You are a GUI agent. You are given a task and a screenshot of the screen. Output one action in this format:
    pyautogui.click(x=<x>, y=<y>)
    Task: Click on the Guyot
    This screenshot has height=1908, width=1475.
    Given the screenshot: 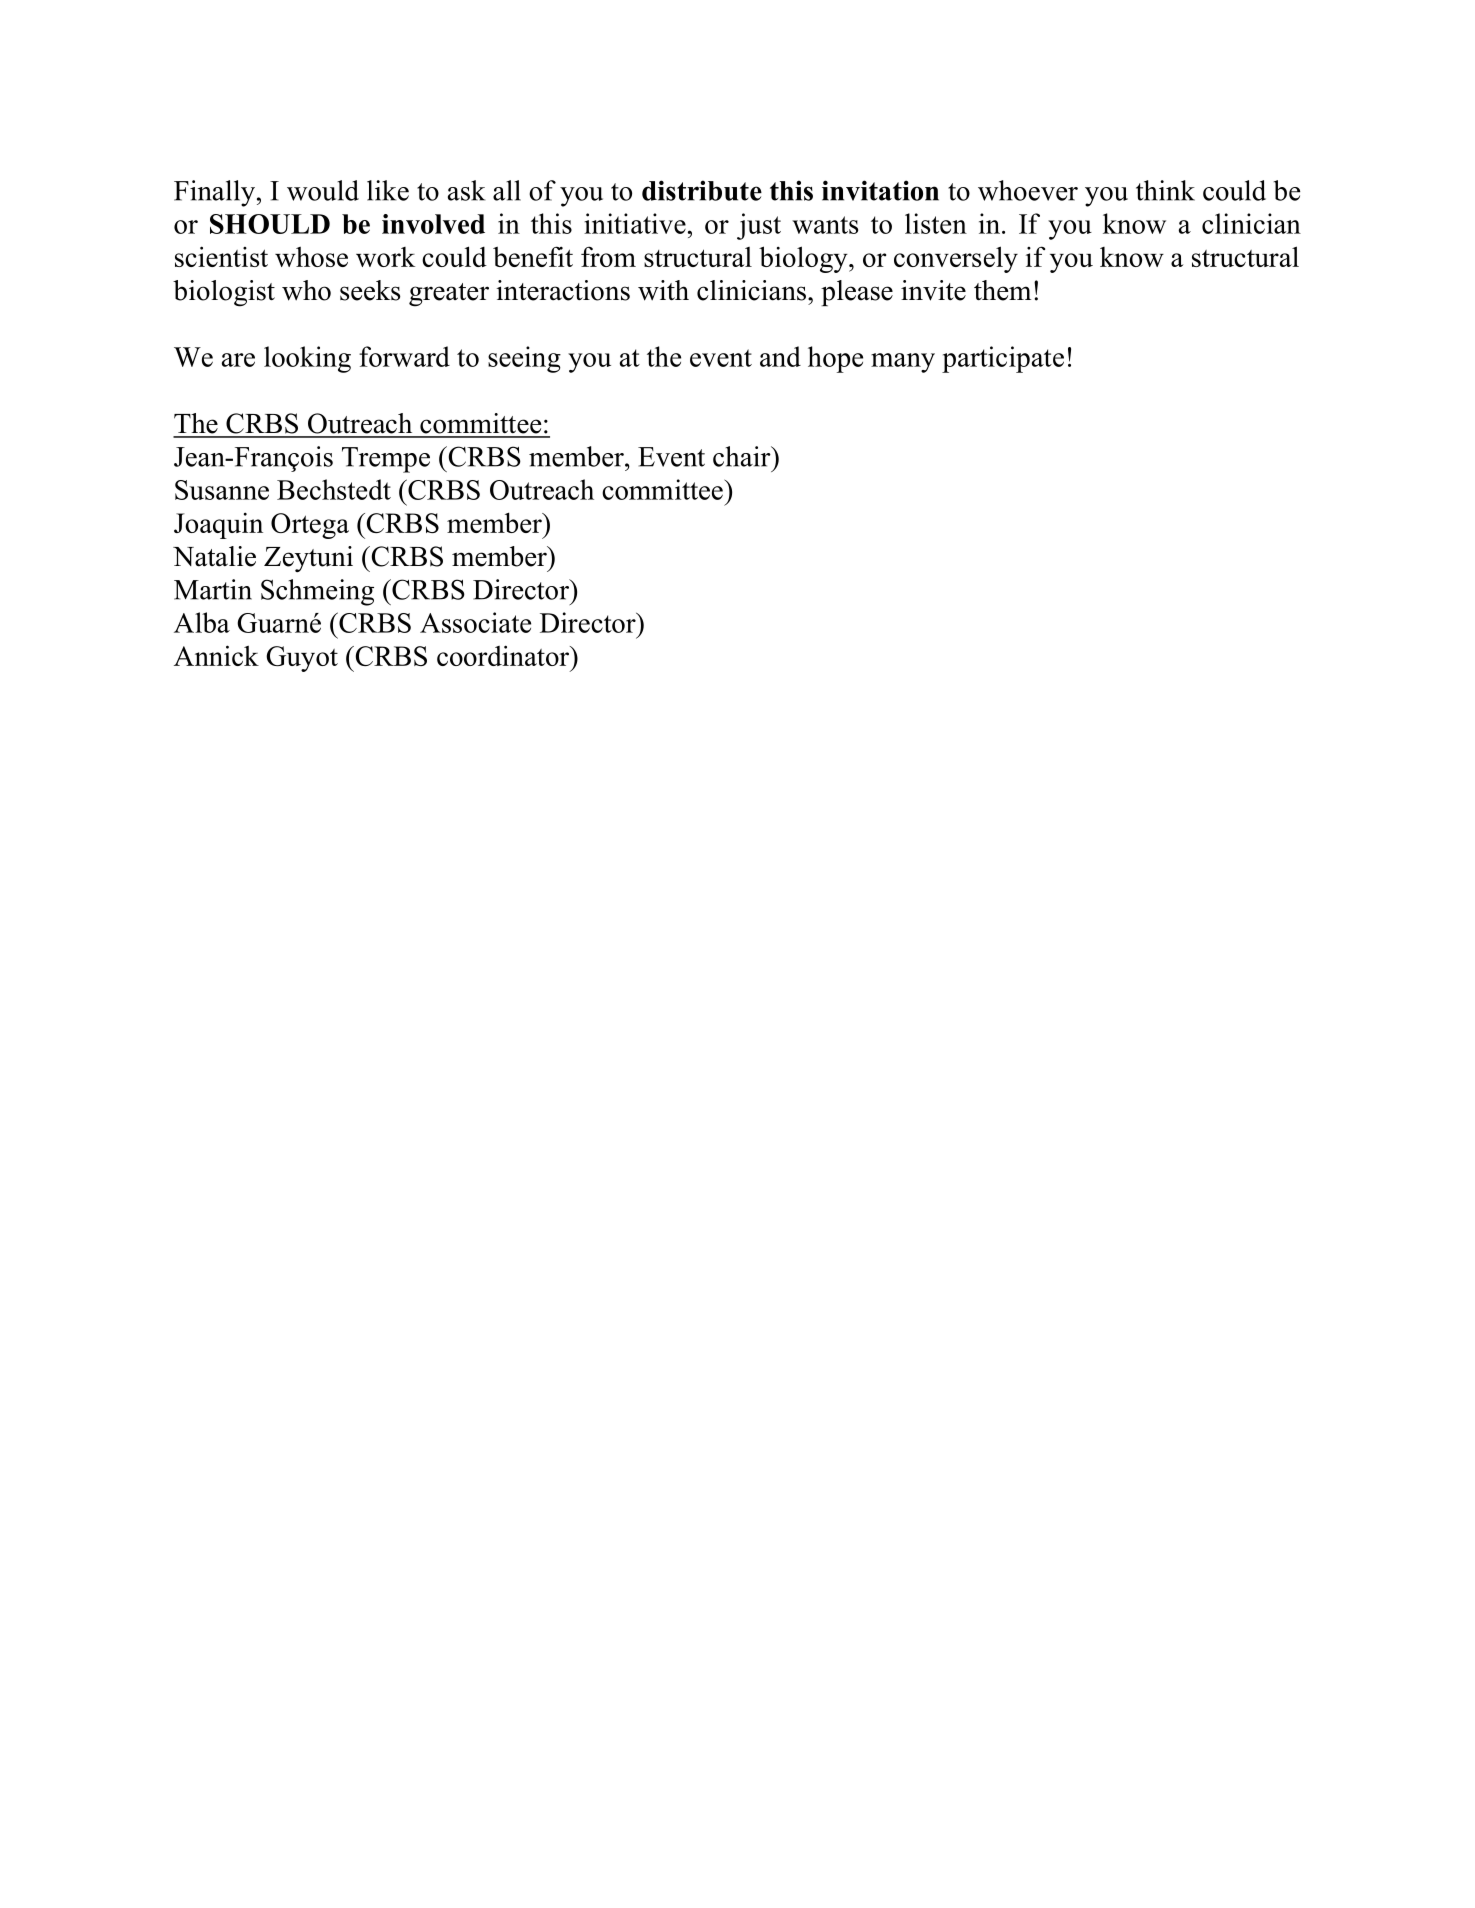 What is the action you would take?
    pyautogui.click(x=302, y=659)
